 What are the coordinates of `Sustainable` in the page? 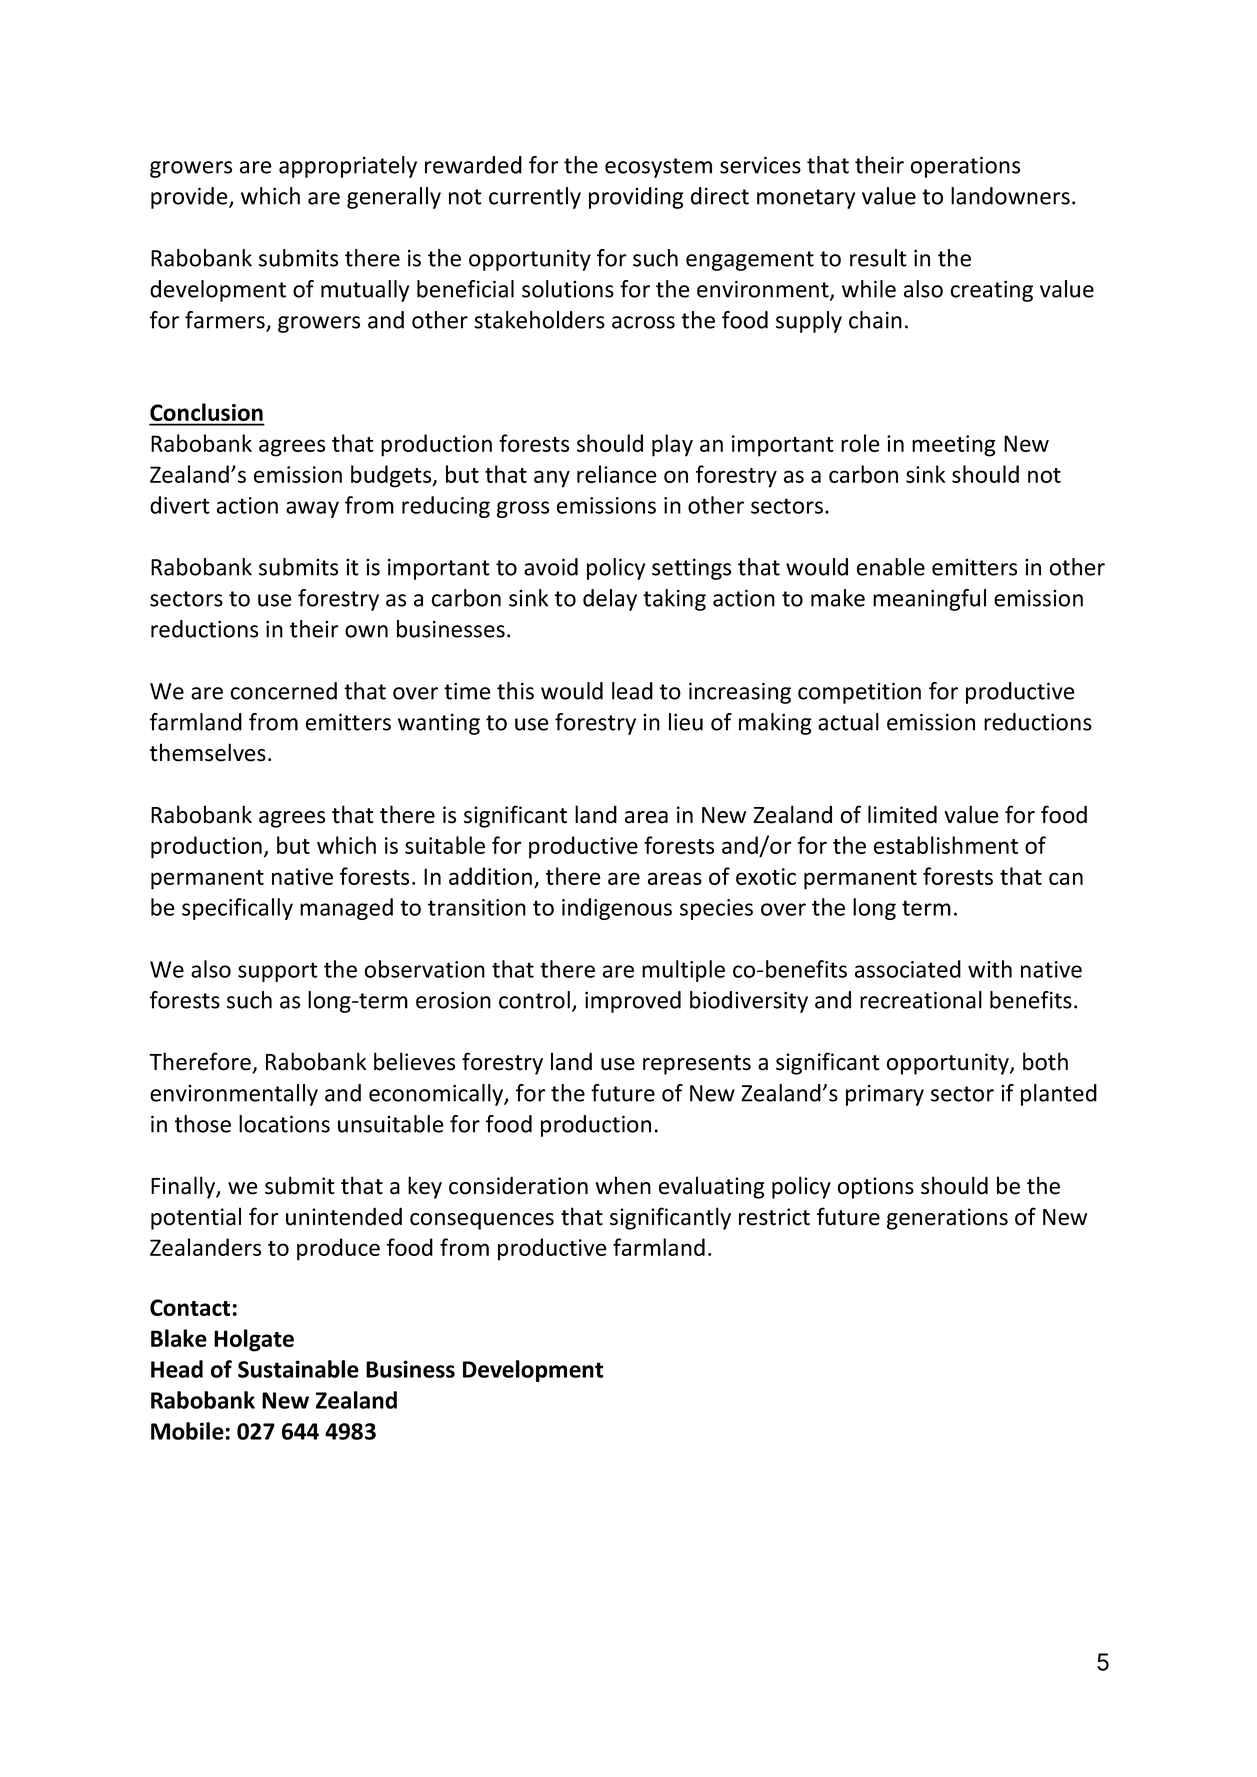 It's located at (298, 1369).
